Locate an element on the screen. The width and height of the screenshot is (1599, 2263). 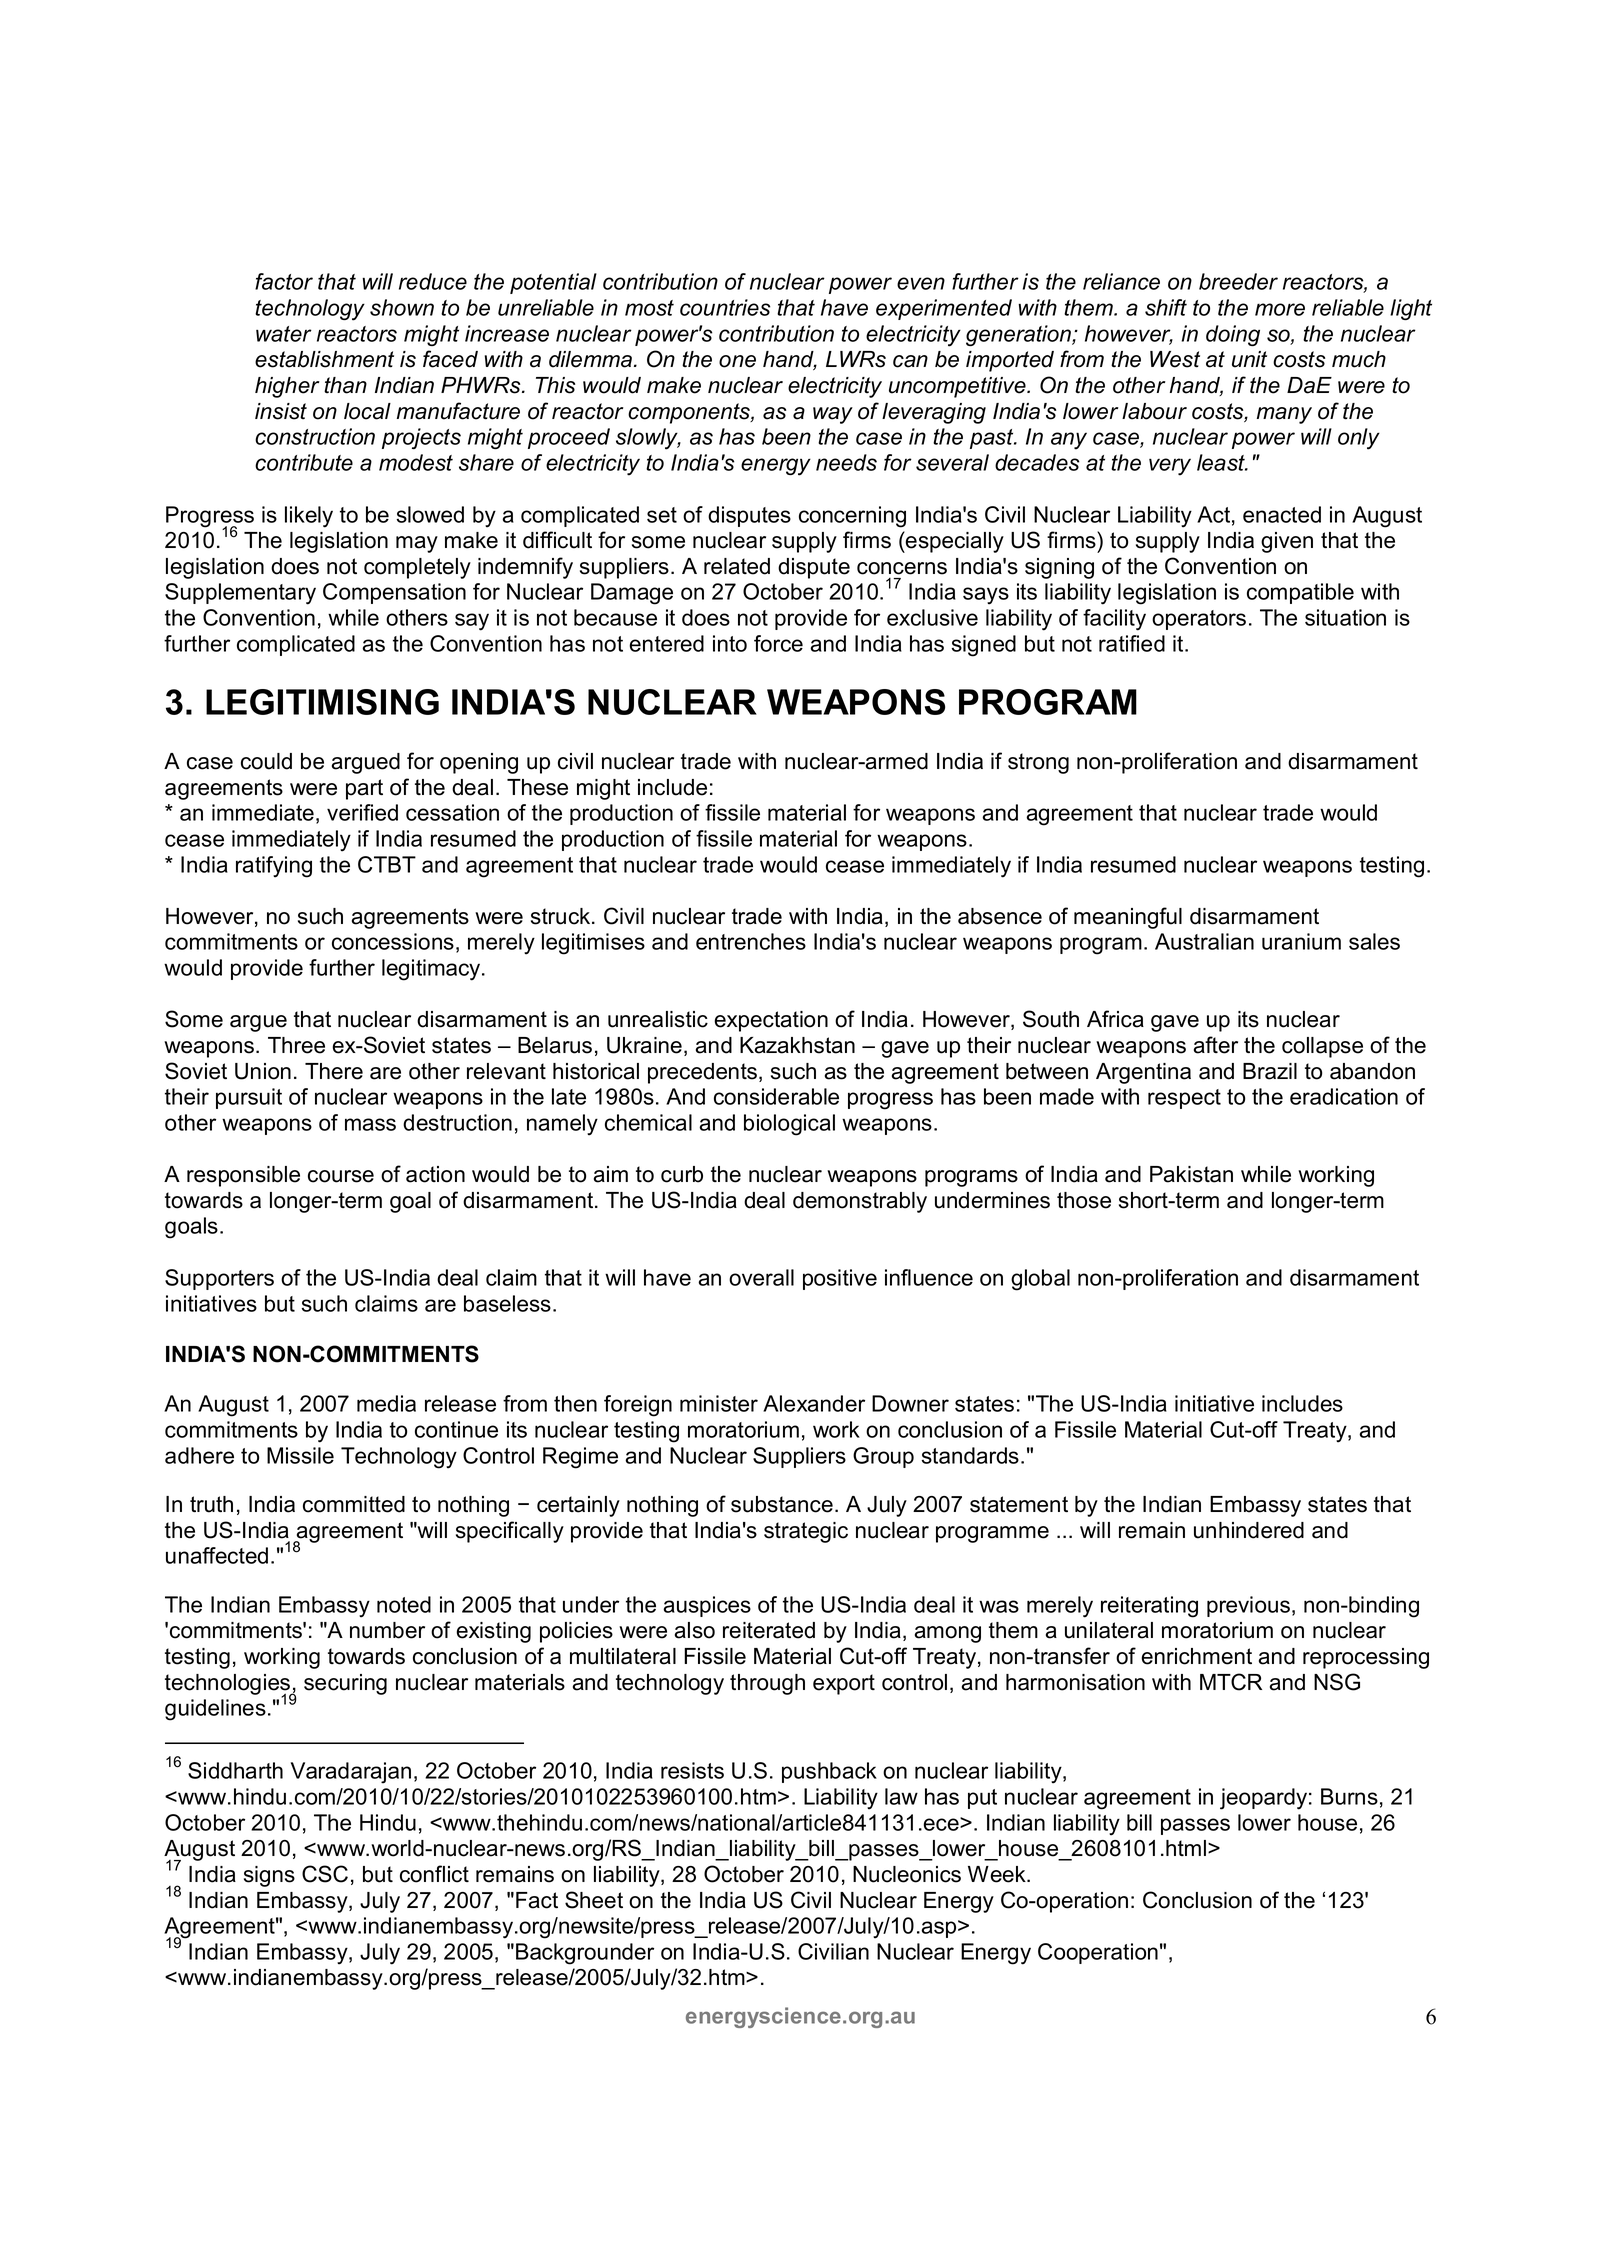
Burns is located at coordinates (1349, 1796).
